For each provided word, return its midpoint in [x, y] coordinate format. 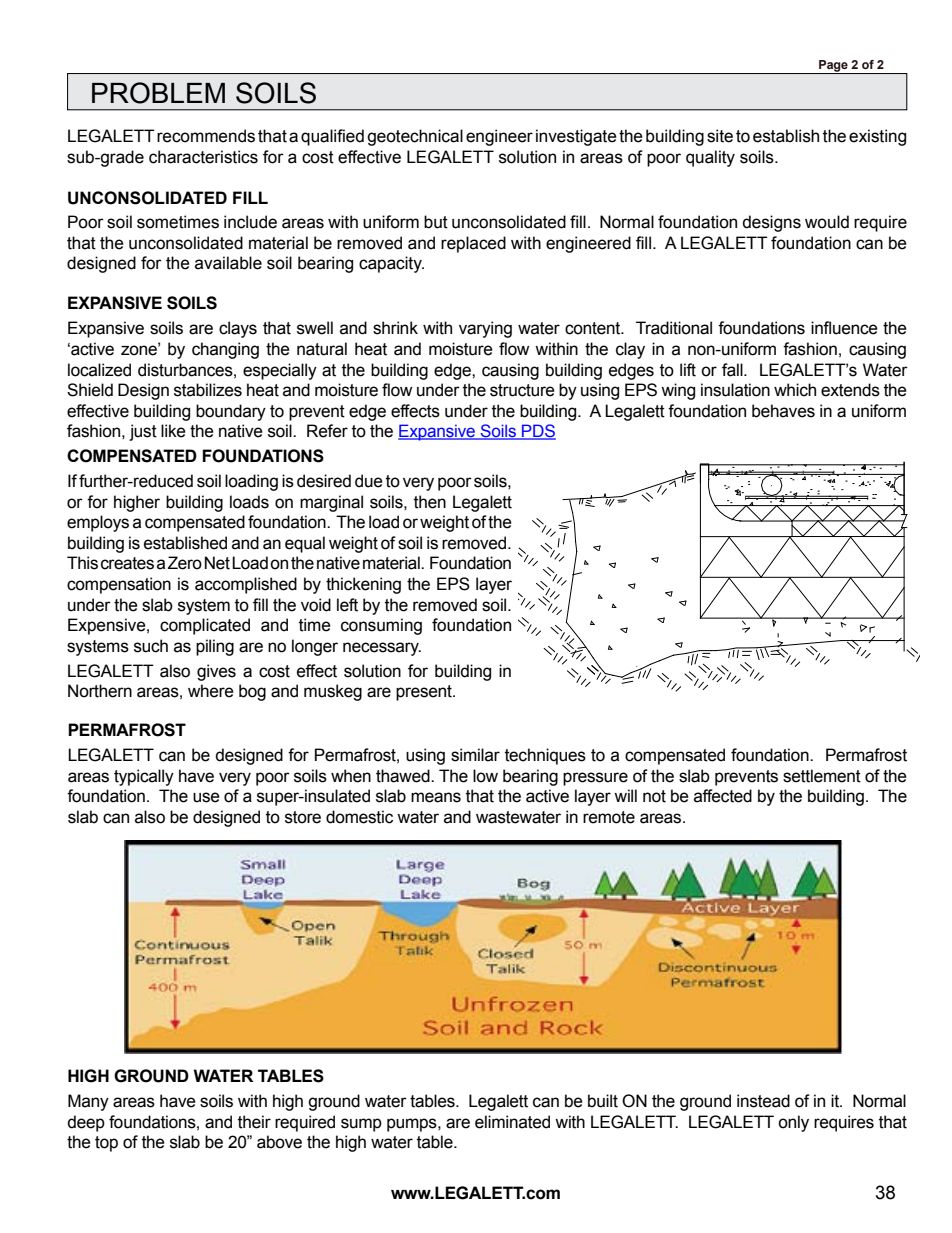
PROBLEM [158, 93]
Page [833, 67]
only [793, 1123]
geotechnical [415, 137]
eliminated [512, 1122]
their [254, 1122]
